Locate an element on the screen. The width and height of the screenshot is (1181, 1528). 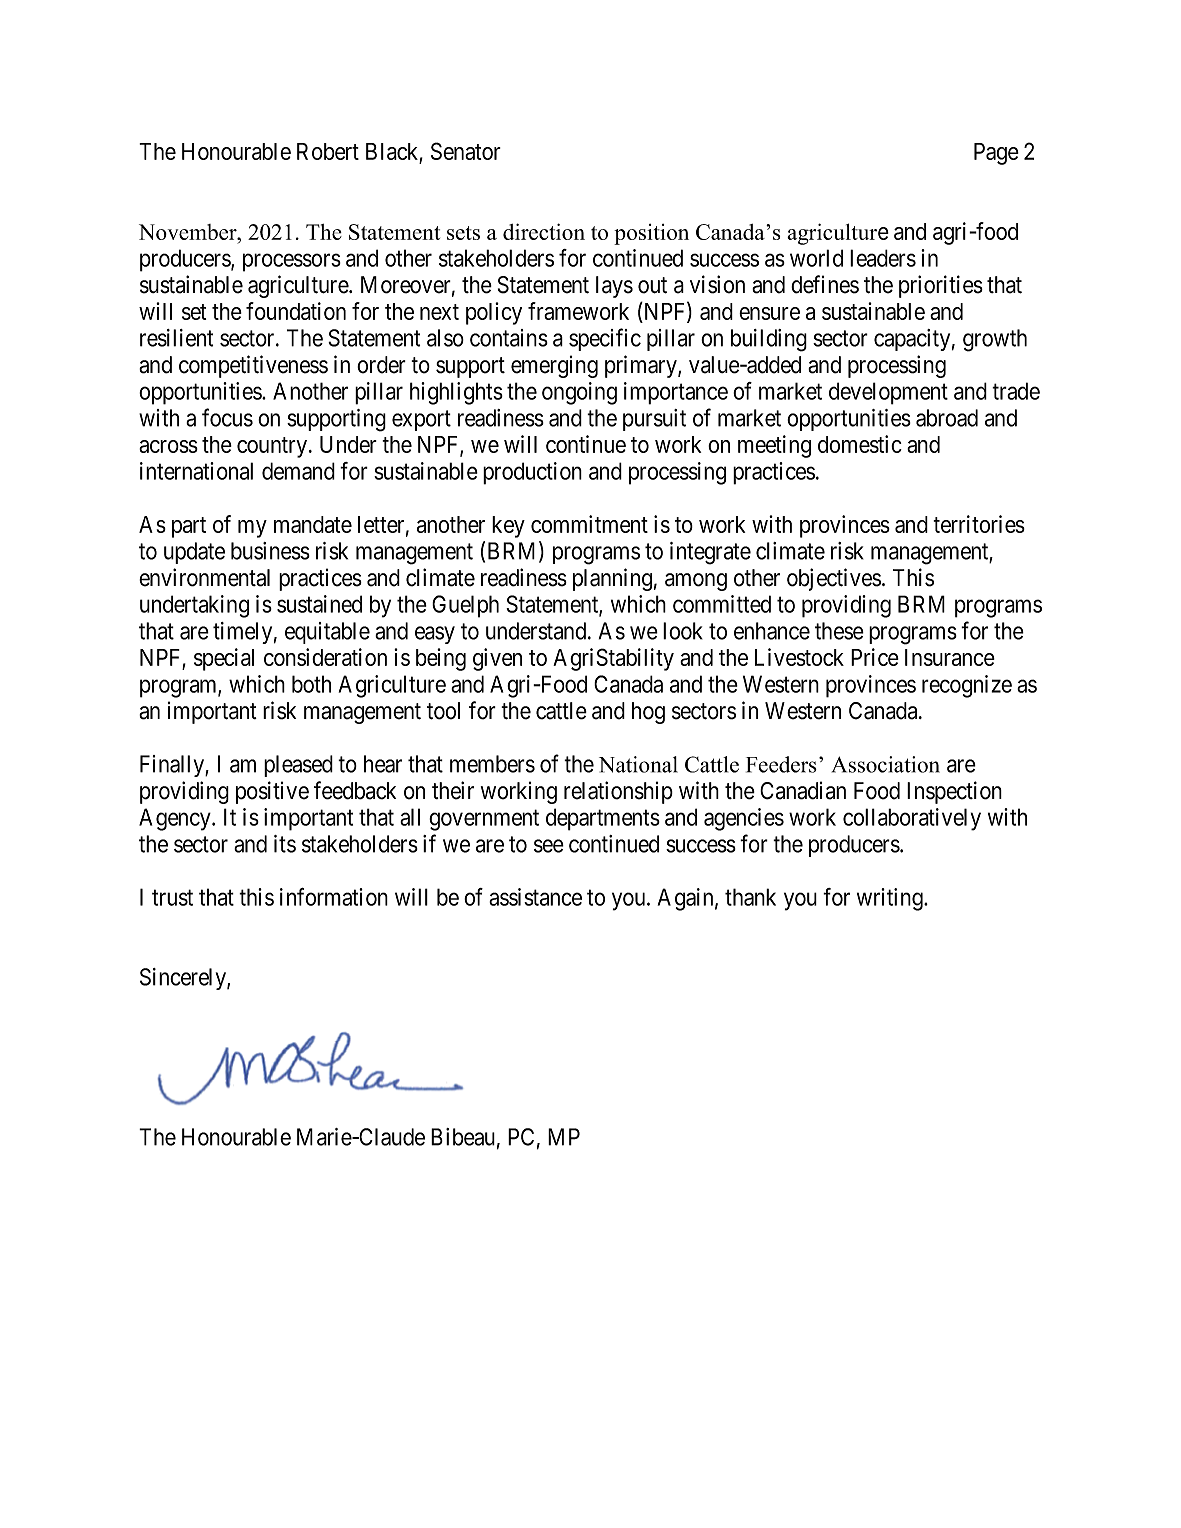
focus is located at coordinates (227, 417).
